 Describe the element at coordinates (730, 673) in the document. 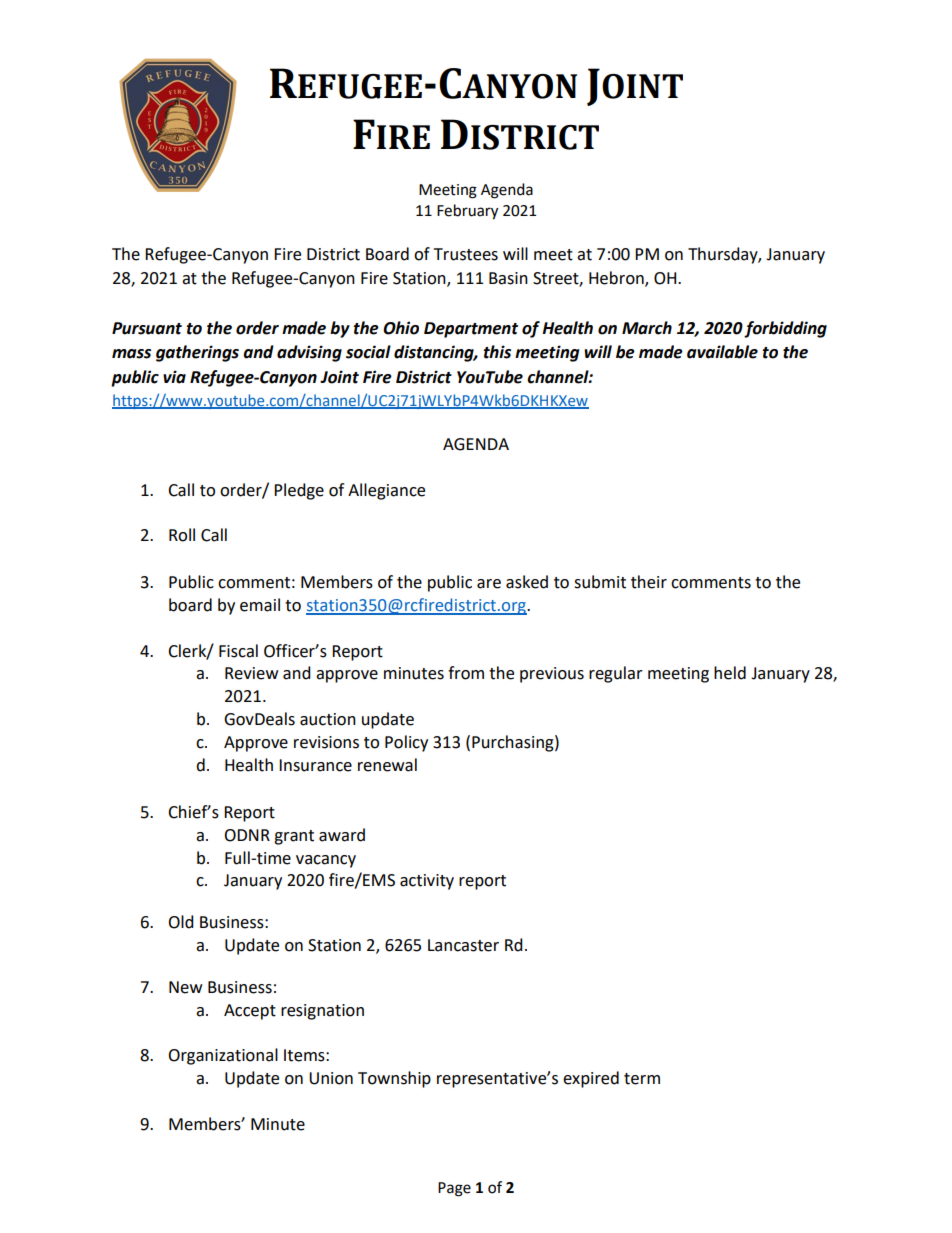

I see `held` at that location.
